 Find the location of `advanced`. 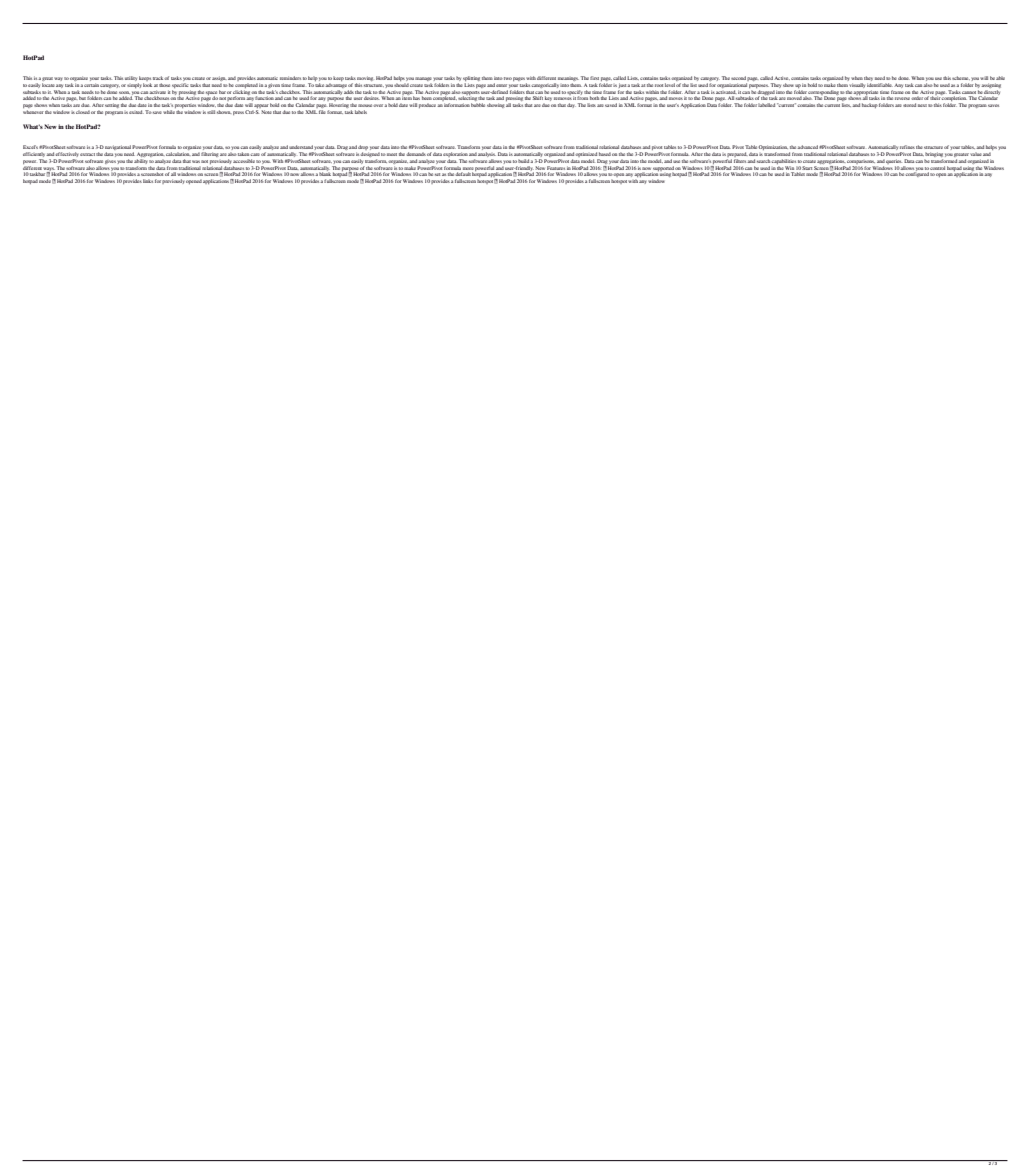

advanced is located at coordinates (807, 147).
